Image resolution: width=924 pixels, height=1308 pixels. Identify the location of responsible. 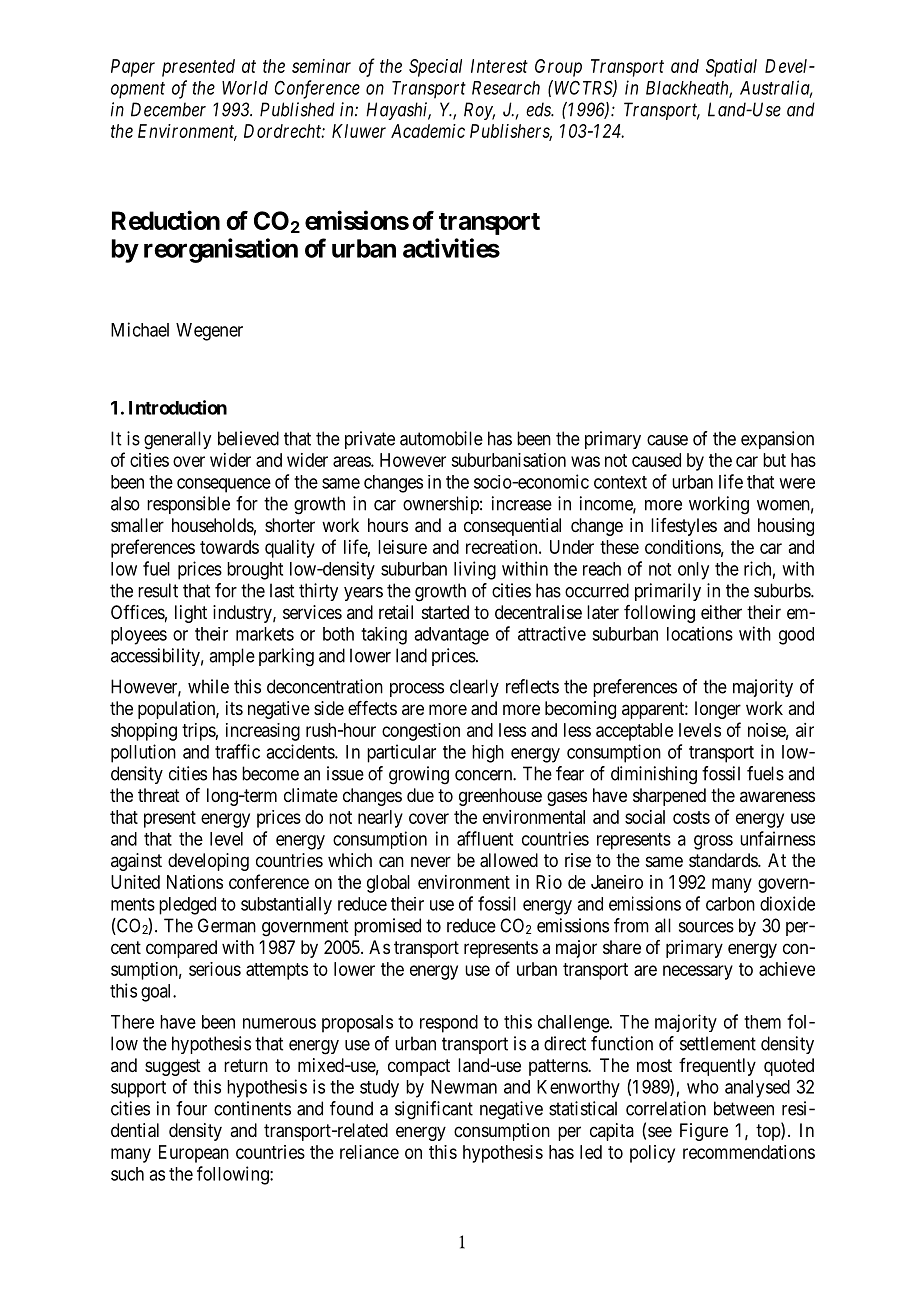
(188, 505).
